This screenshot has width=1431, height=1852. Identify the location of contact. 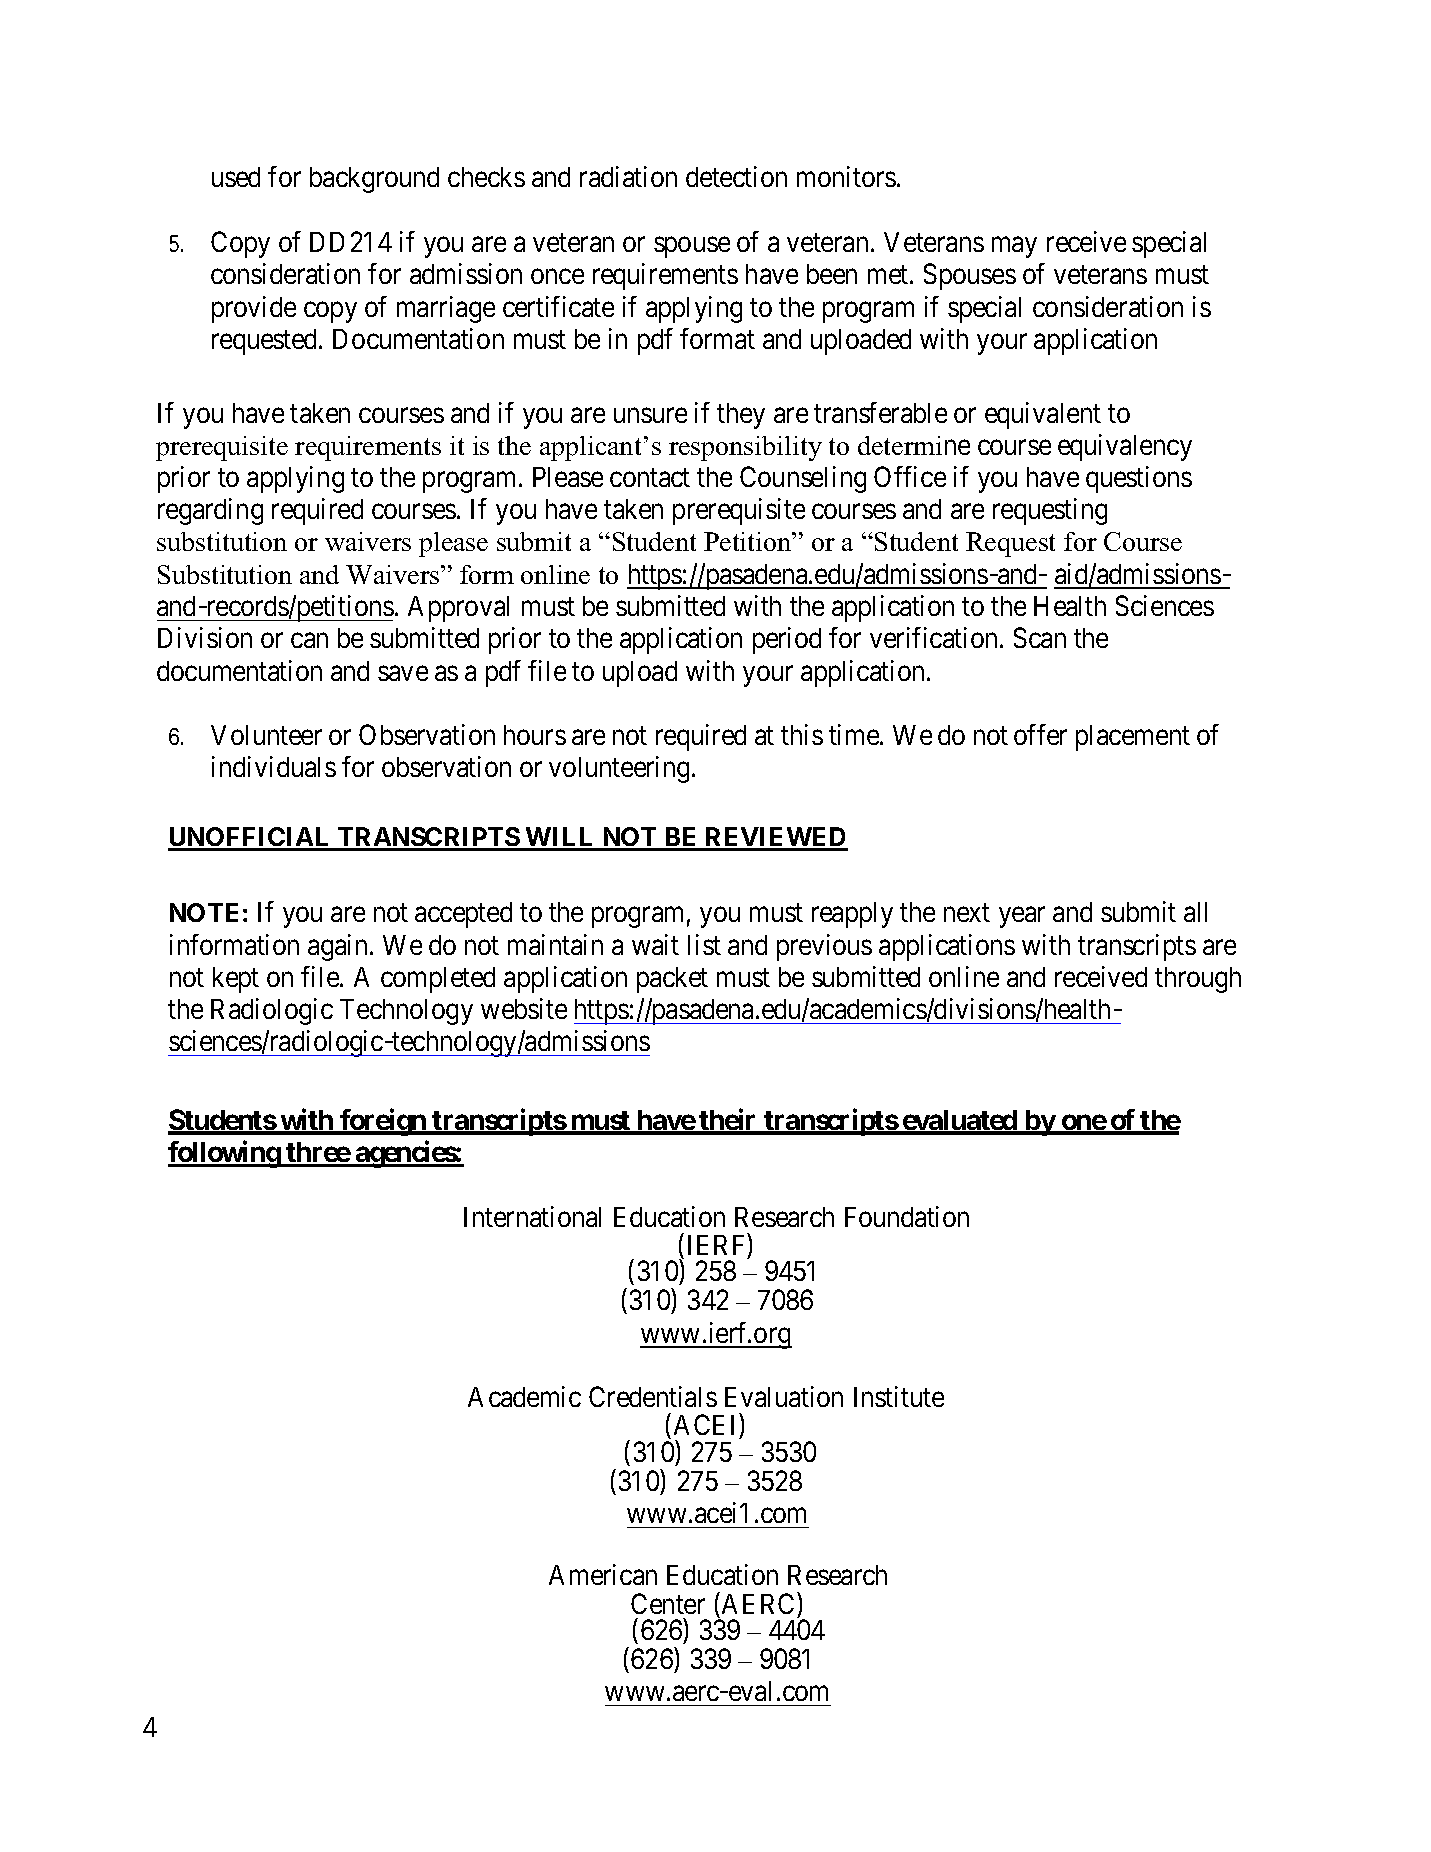
(650, 478).
